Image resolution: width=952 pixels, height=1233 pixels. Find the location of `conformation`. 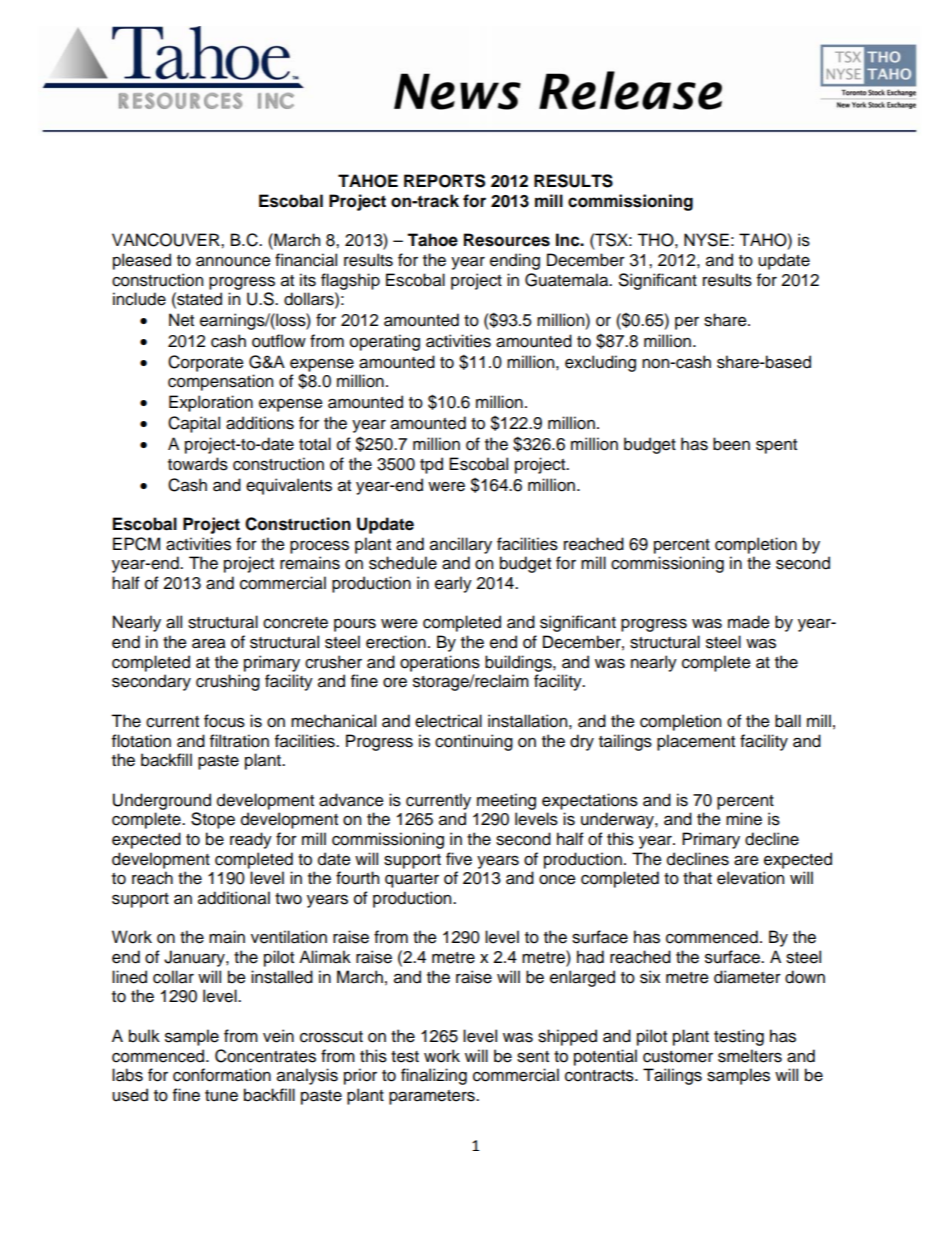

conformation is located at coordinates (222, 1075).
